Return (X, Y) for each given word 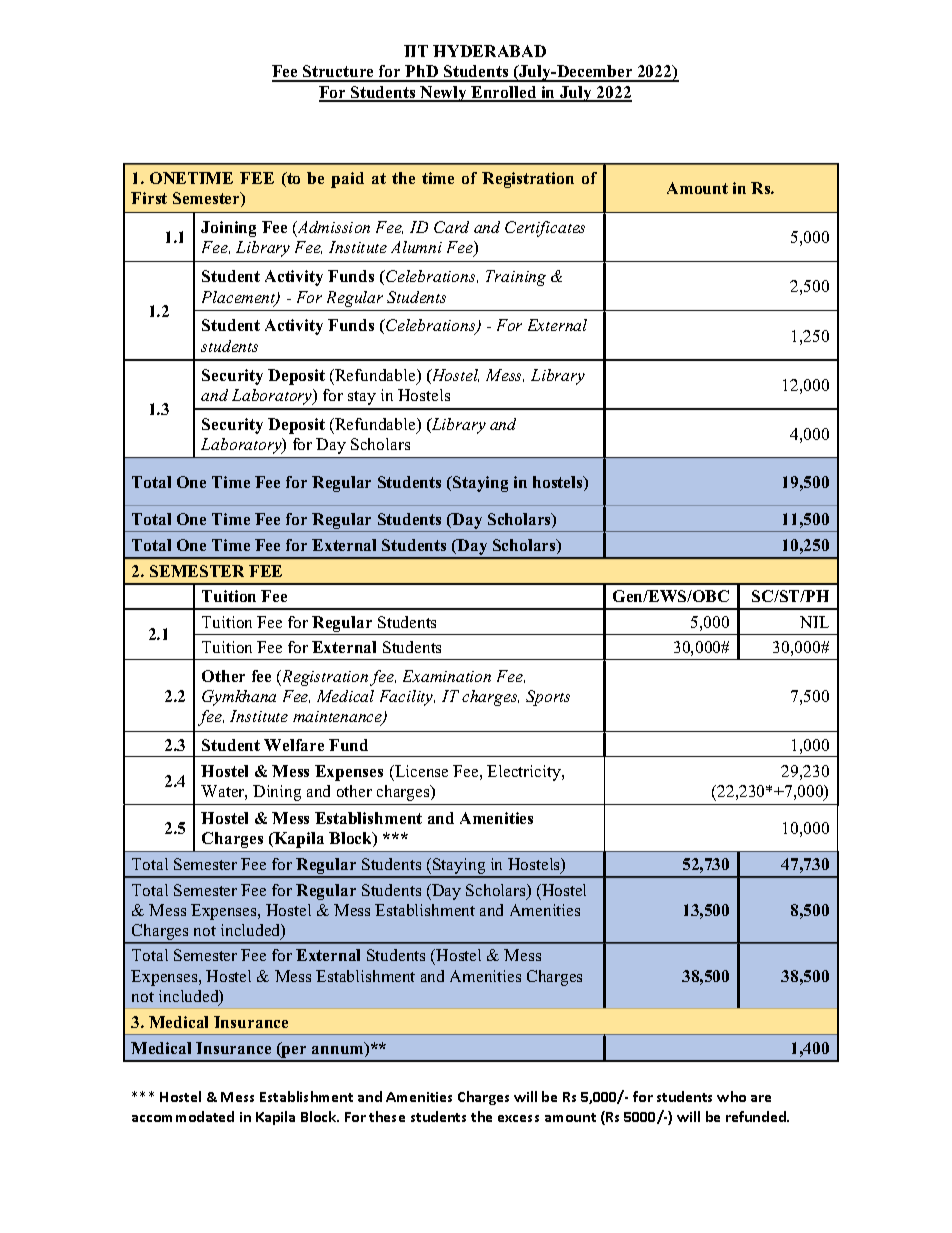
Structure (339, 73)
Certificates (545, 229)
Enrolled (504, 93)
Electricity (525, 773)
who (731, 1096)
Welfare (294, 745)
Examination (447, 676)
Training (516, 278)
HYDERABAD (489, 51)
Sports (548, 698)
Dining (277, 793)
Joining (228, 229)
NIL (814, 622)
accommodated (183, 1116)
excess (518, 1118)
